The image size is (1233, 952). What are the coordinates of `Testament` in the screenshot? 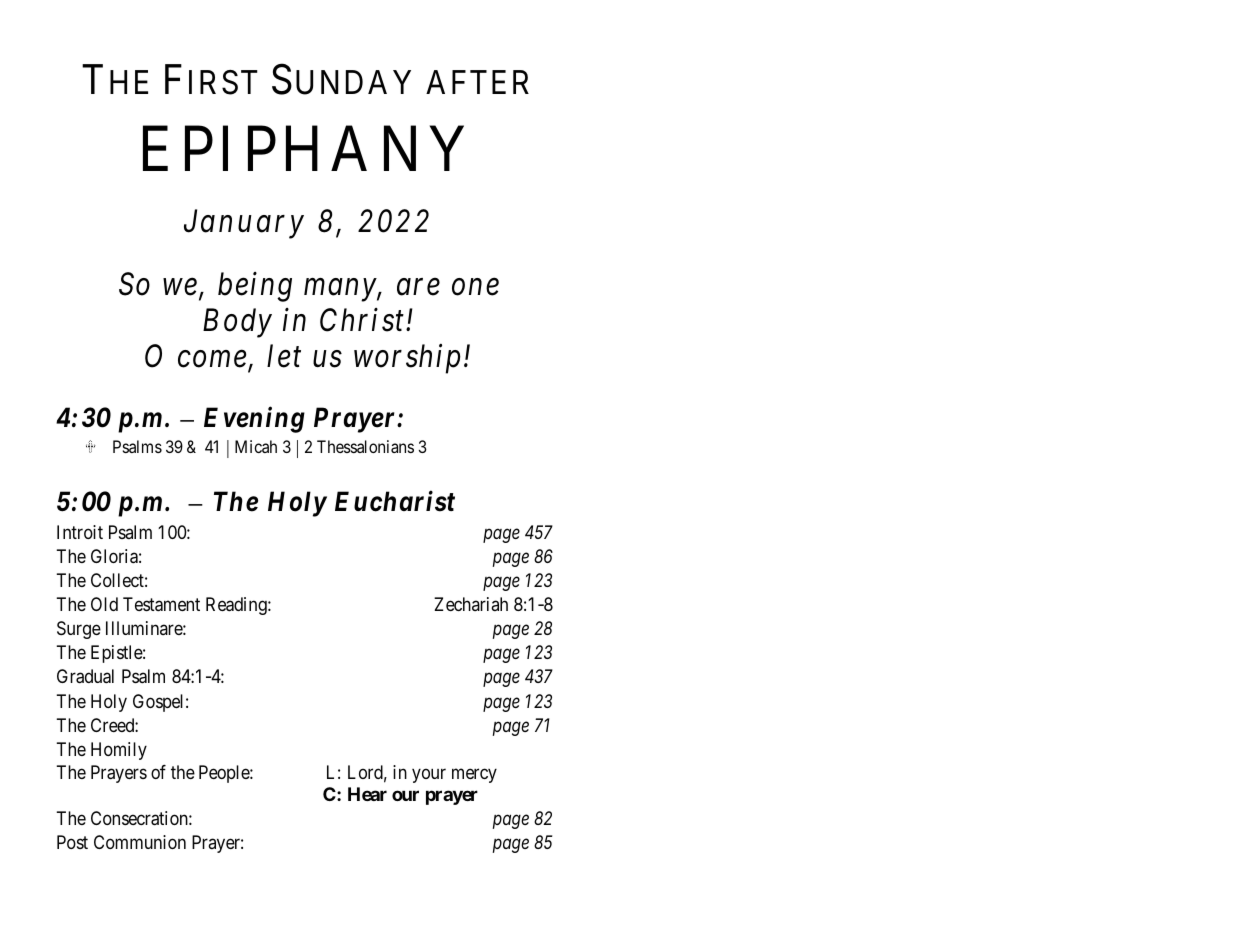 It's located at (161, 604).
